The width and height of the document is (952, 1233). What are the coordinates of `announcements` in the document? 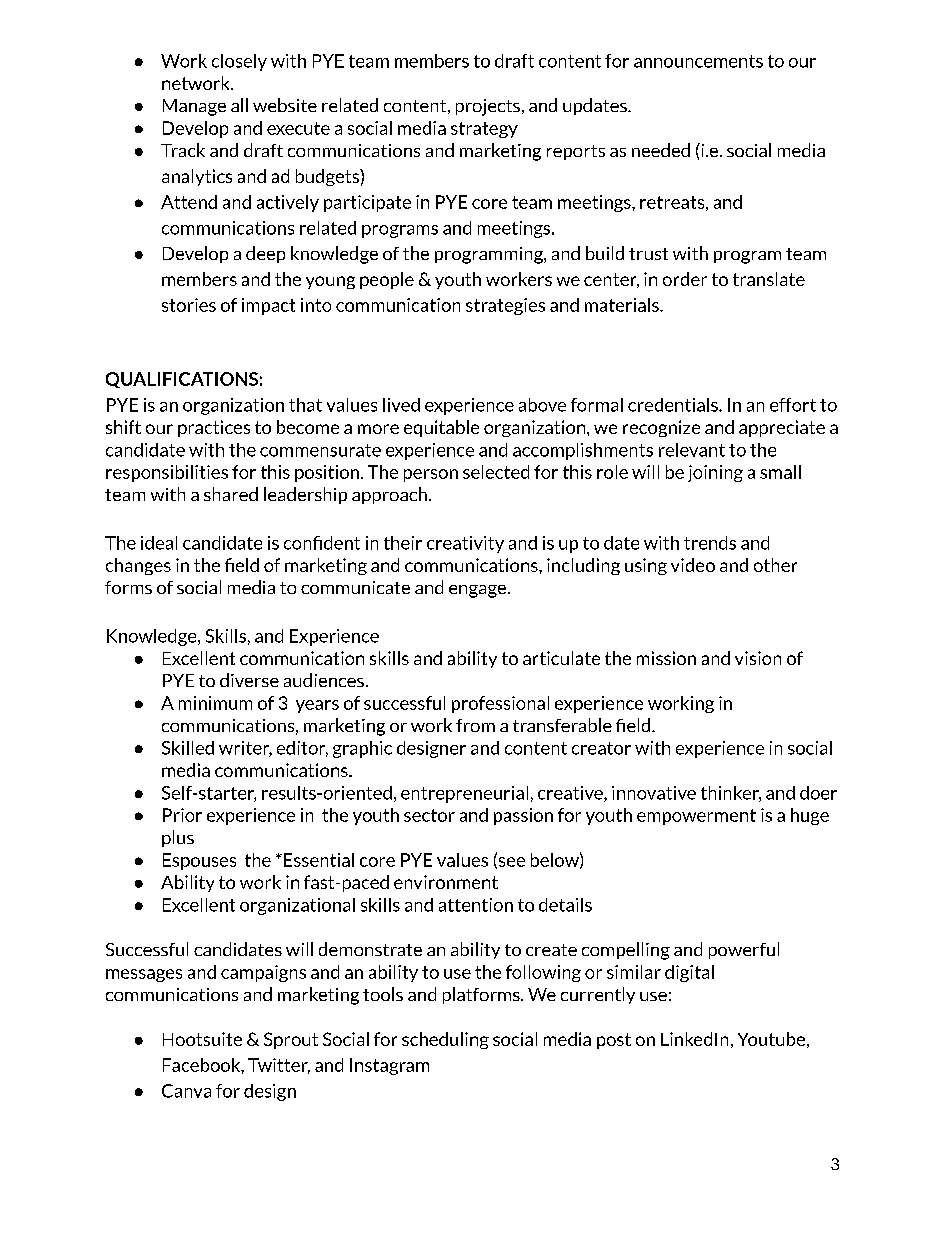 It's located at (698, 61).
